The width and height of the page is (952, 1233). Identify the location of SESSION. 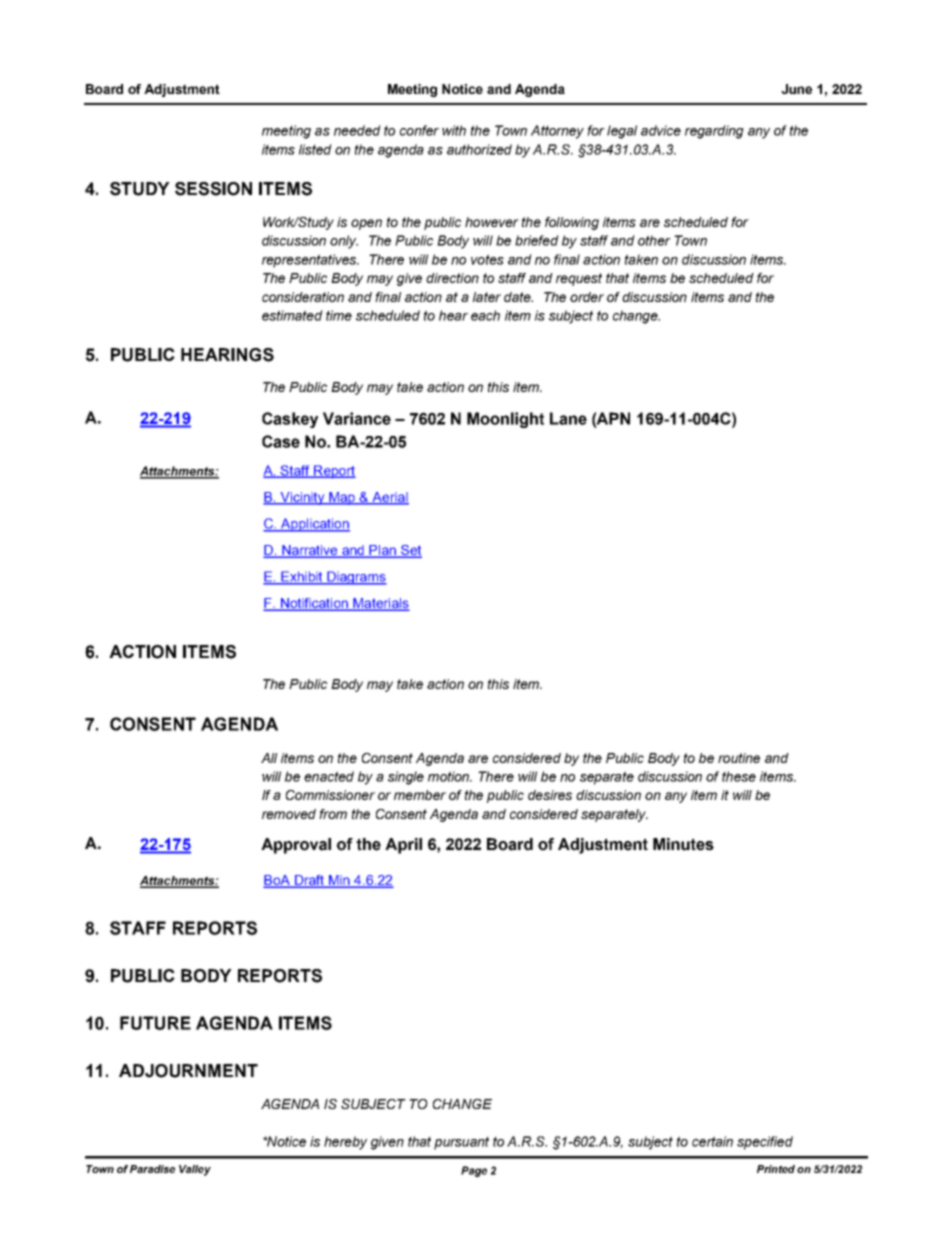
(213, 189).
